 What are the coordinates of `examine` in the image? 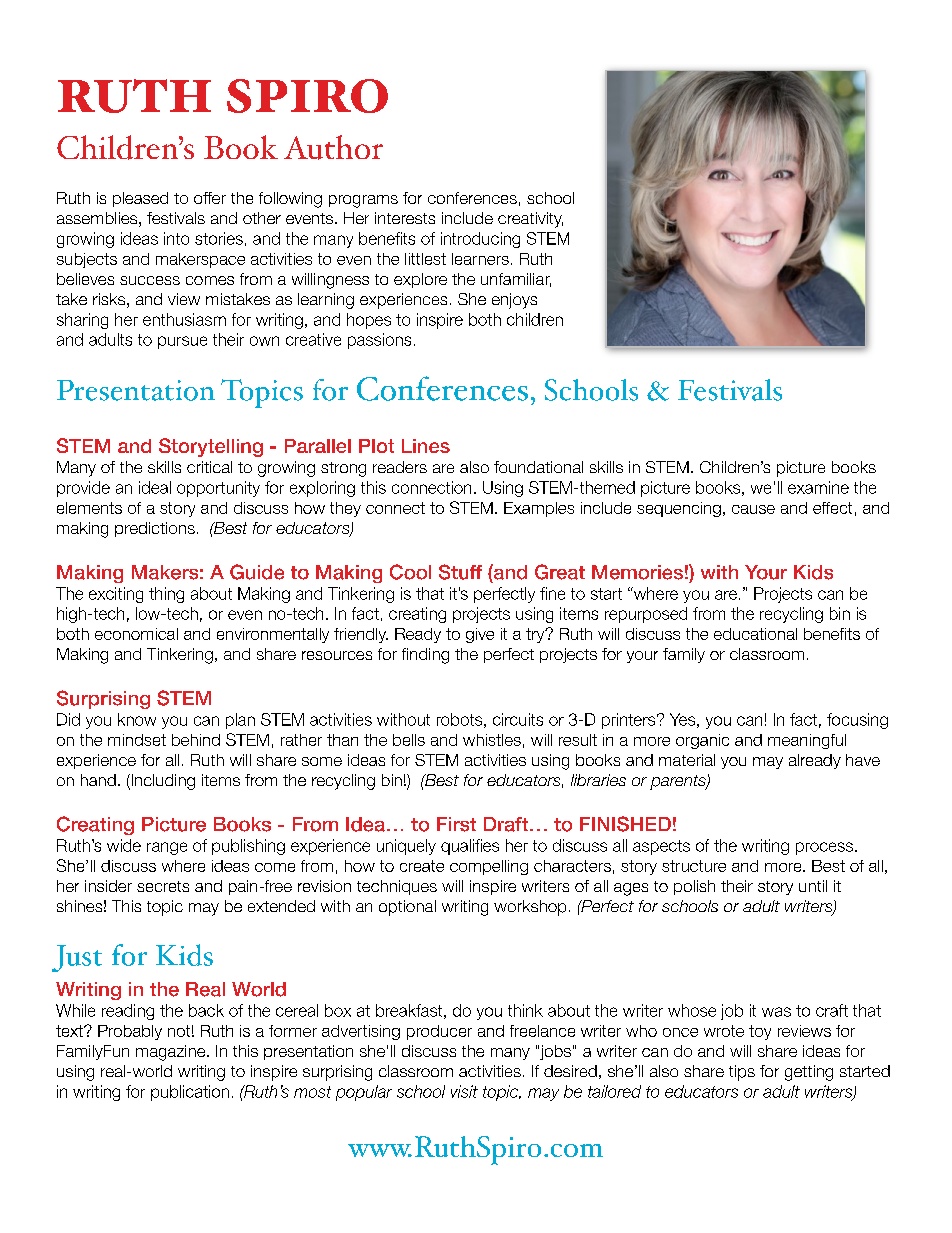 It's located at (818, 487).
